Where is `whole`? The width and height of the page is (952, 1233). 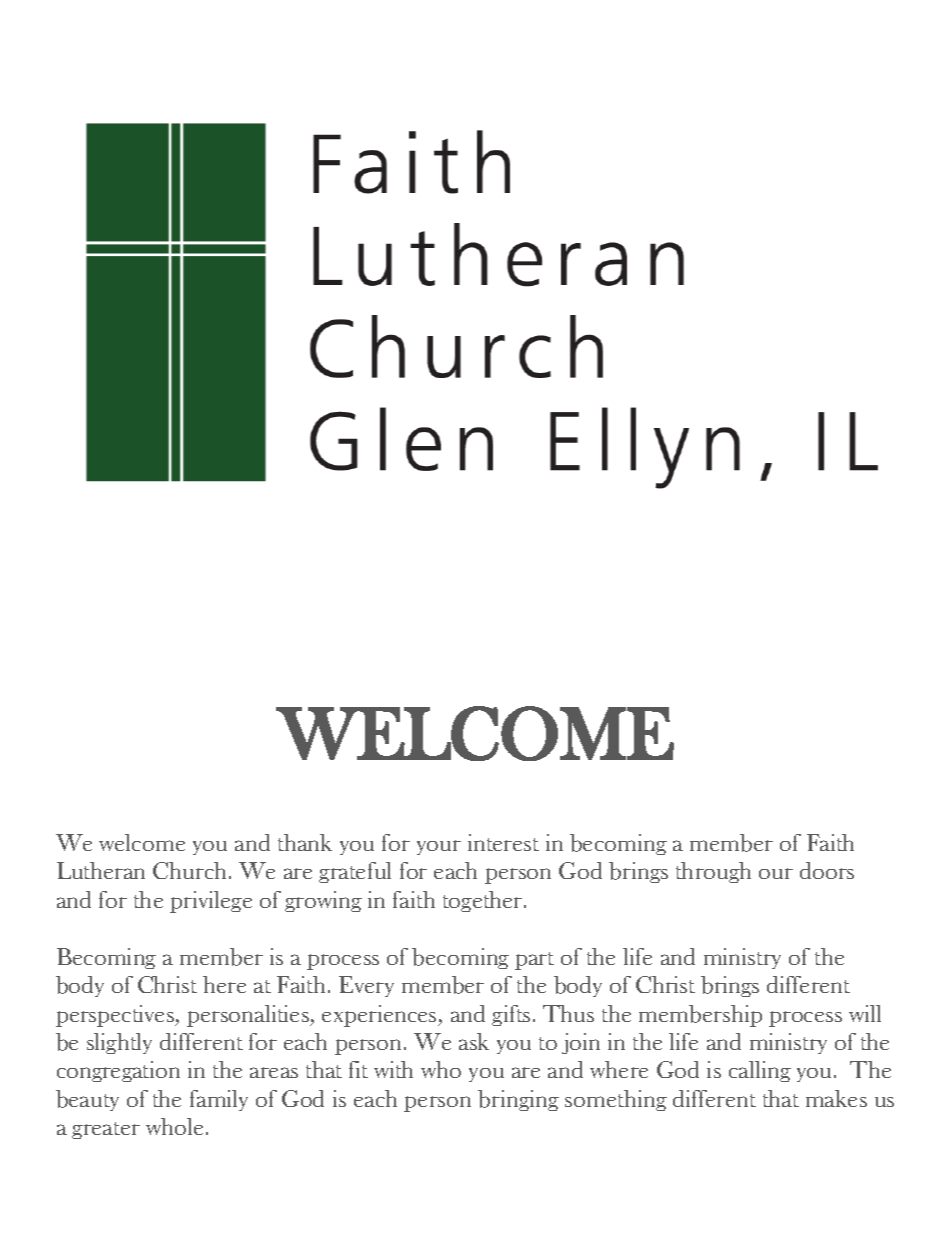
whole is located at coordinates (174, 1126).
